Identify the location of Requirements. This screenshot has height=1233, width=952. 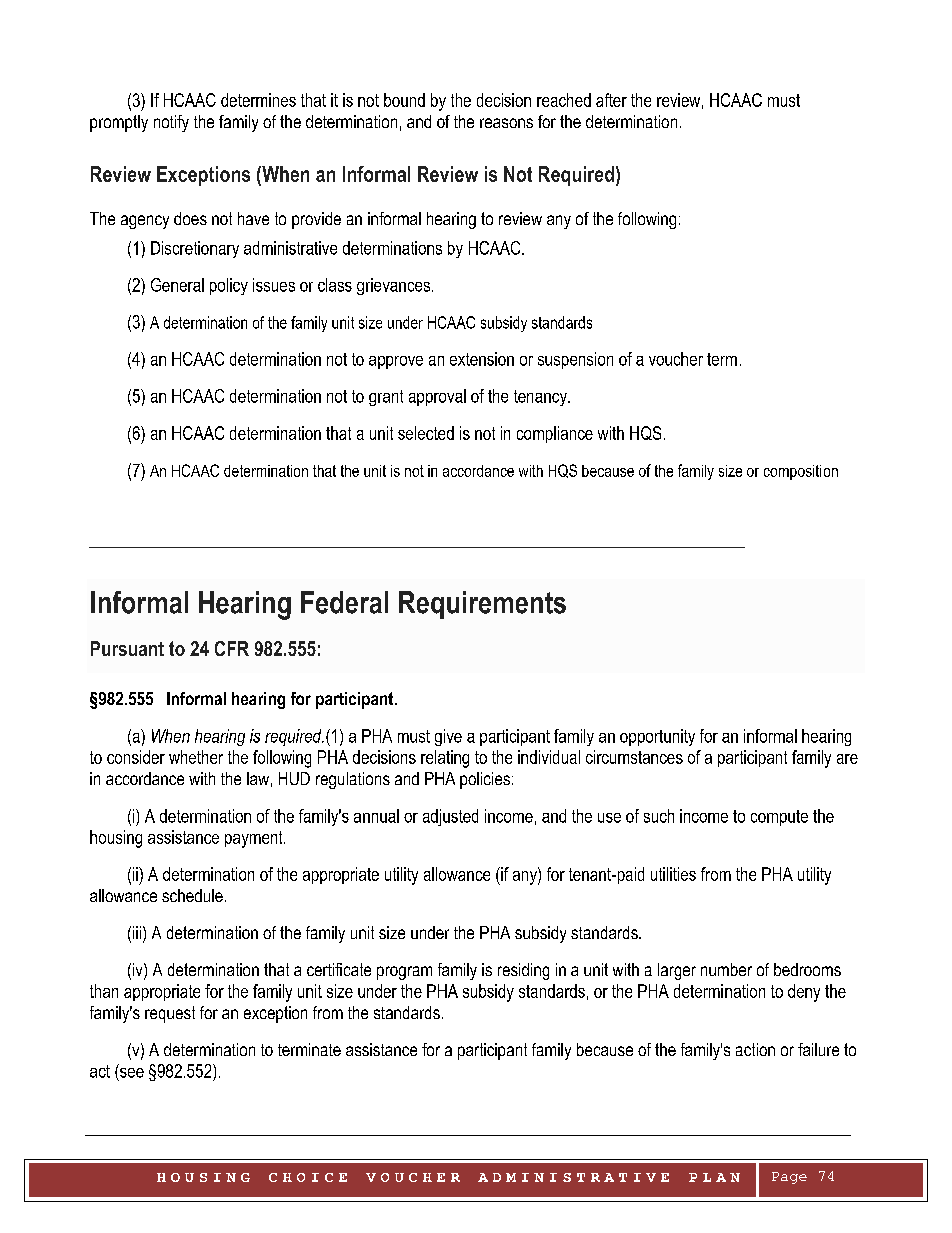
(482, 605).
